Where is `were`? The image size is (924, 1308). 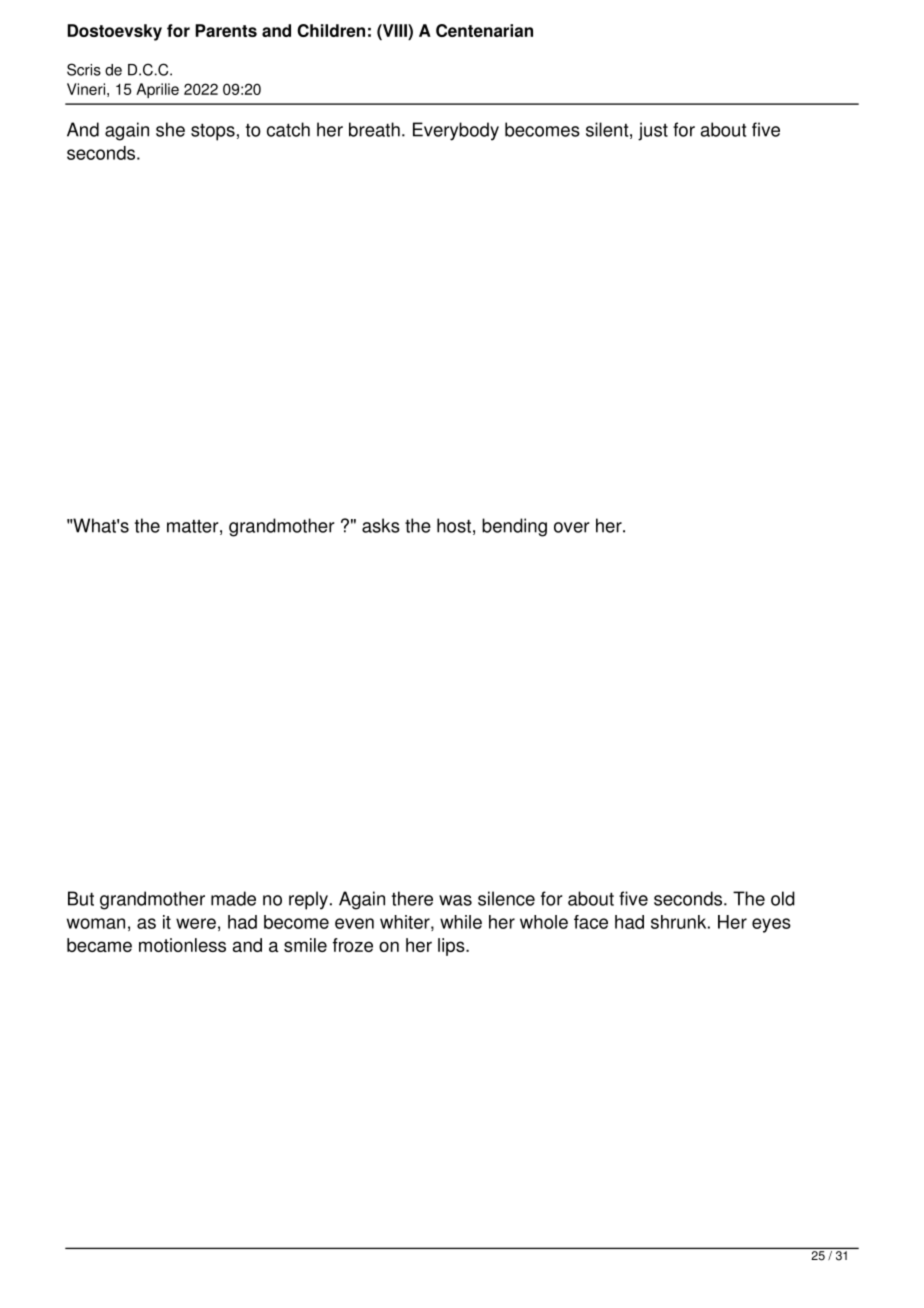 were is located at coordinates (196, 923).
